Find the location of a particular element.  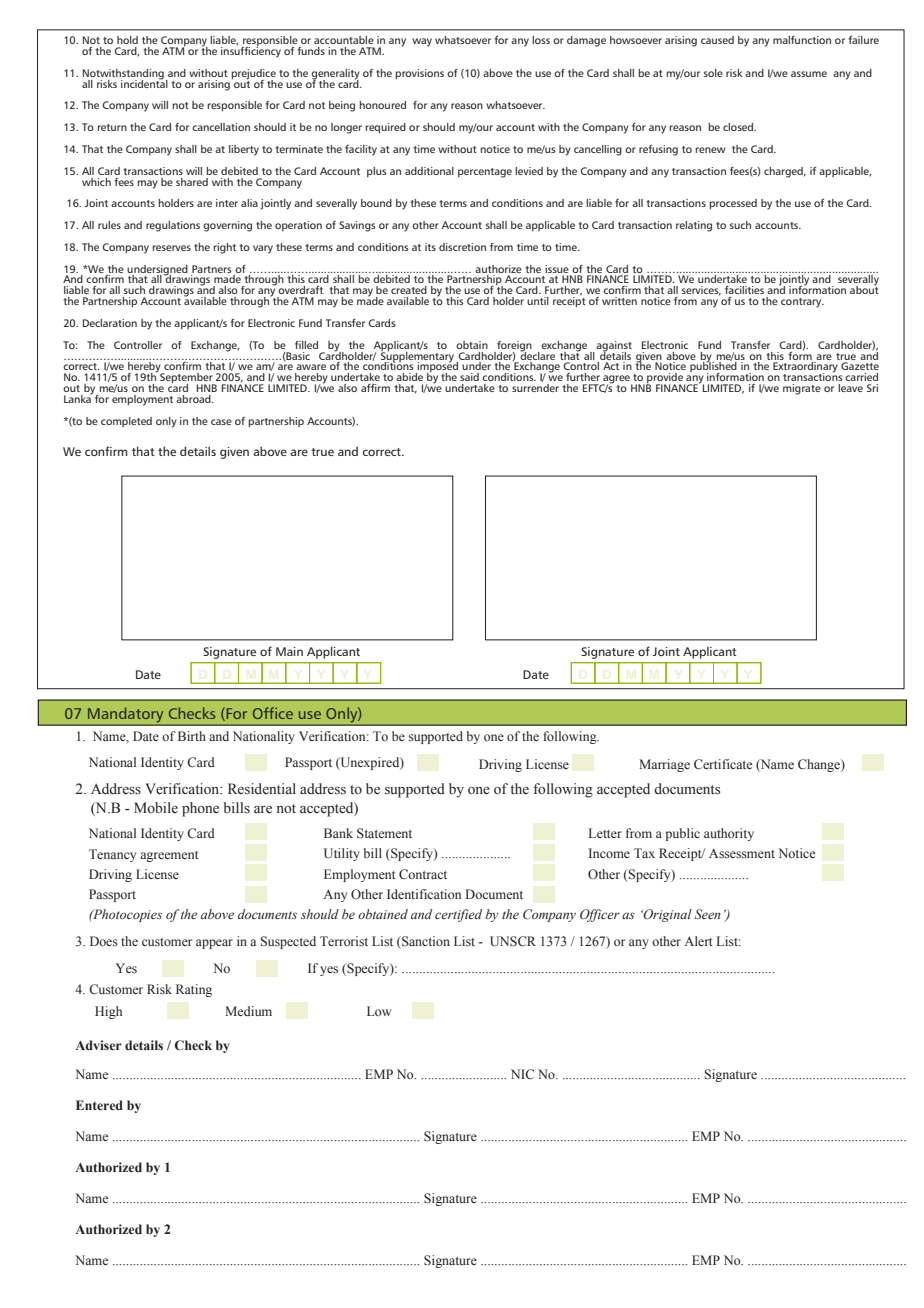

contrary is located at coordinates (802, 303).
